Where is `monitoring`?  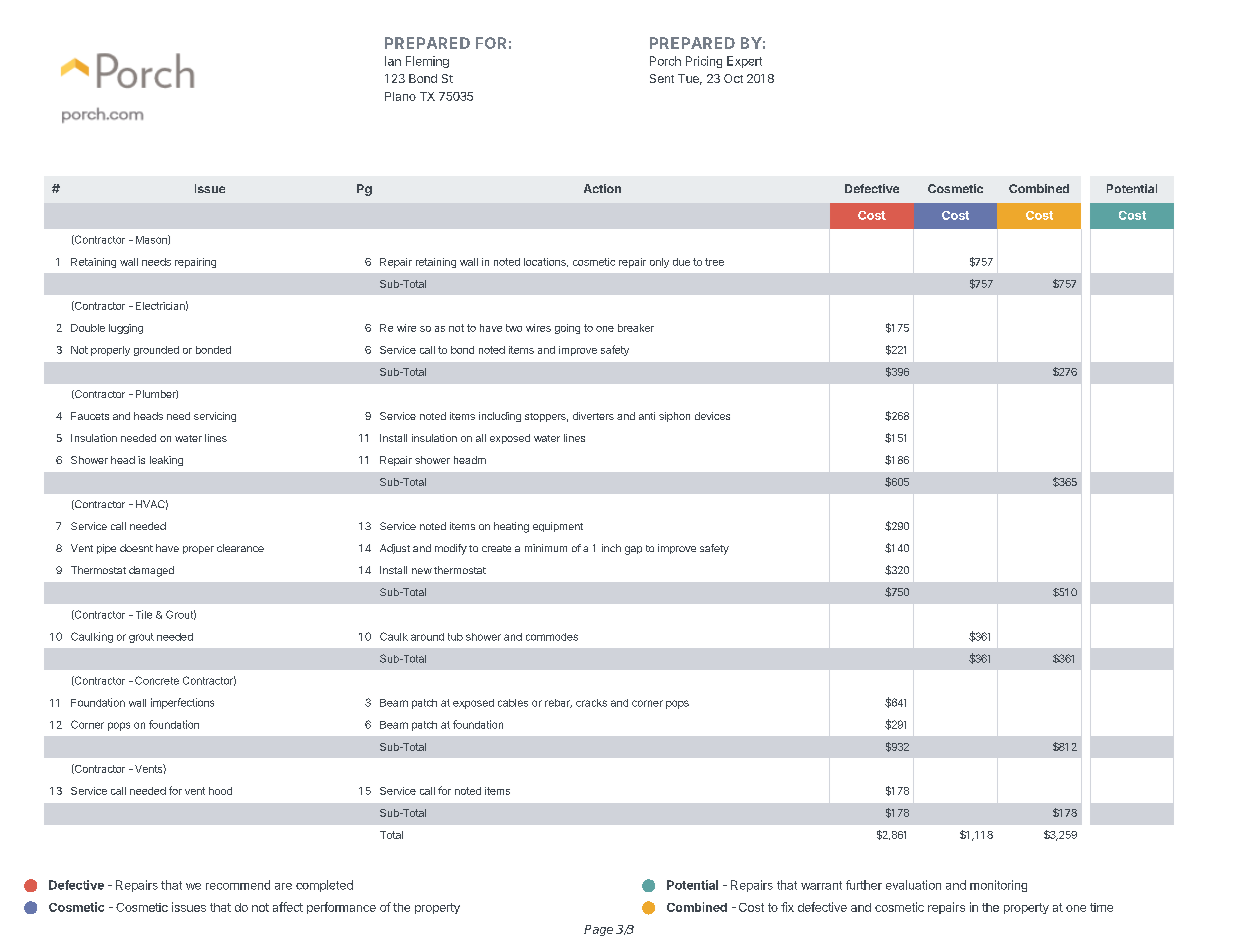 monitoring is located at coordinates (998, 886).
